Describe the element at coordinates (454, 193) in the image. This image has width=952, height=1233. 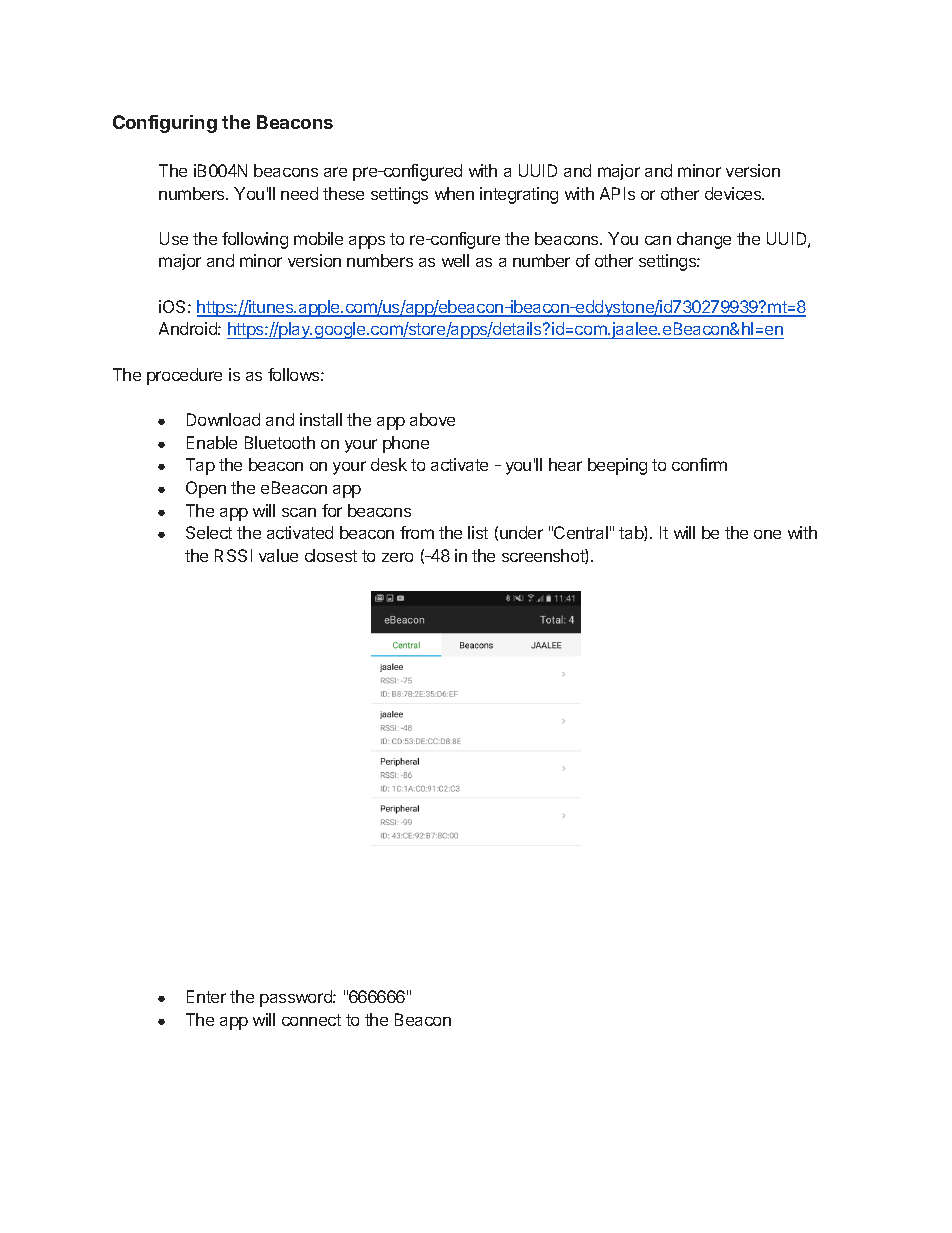
I see `when` at that location.
